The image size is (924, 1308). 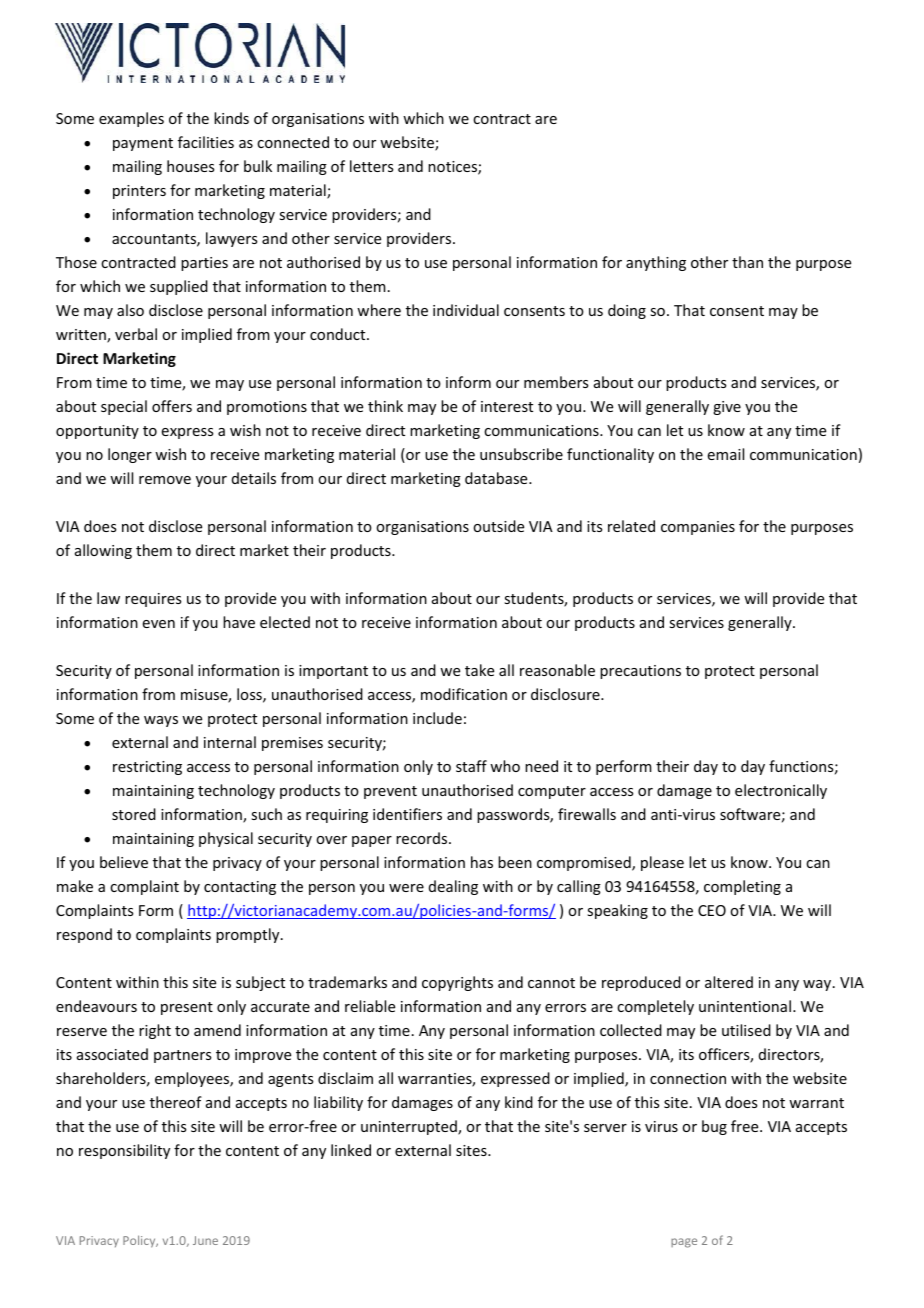 What do you see at coordinates (698, 528) in the screenshot?
I see `companies` at bounding box center [698, 528].
